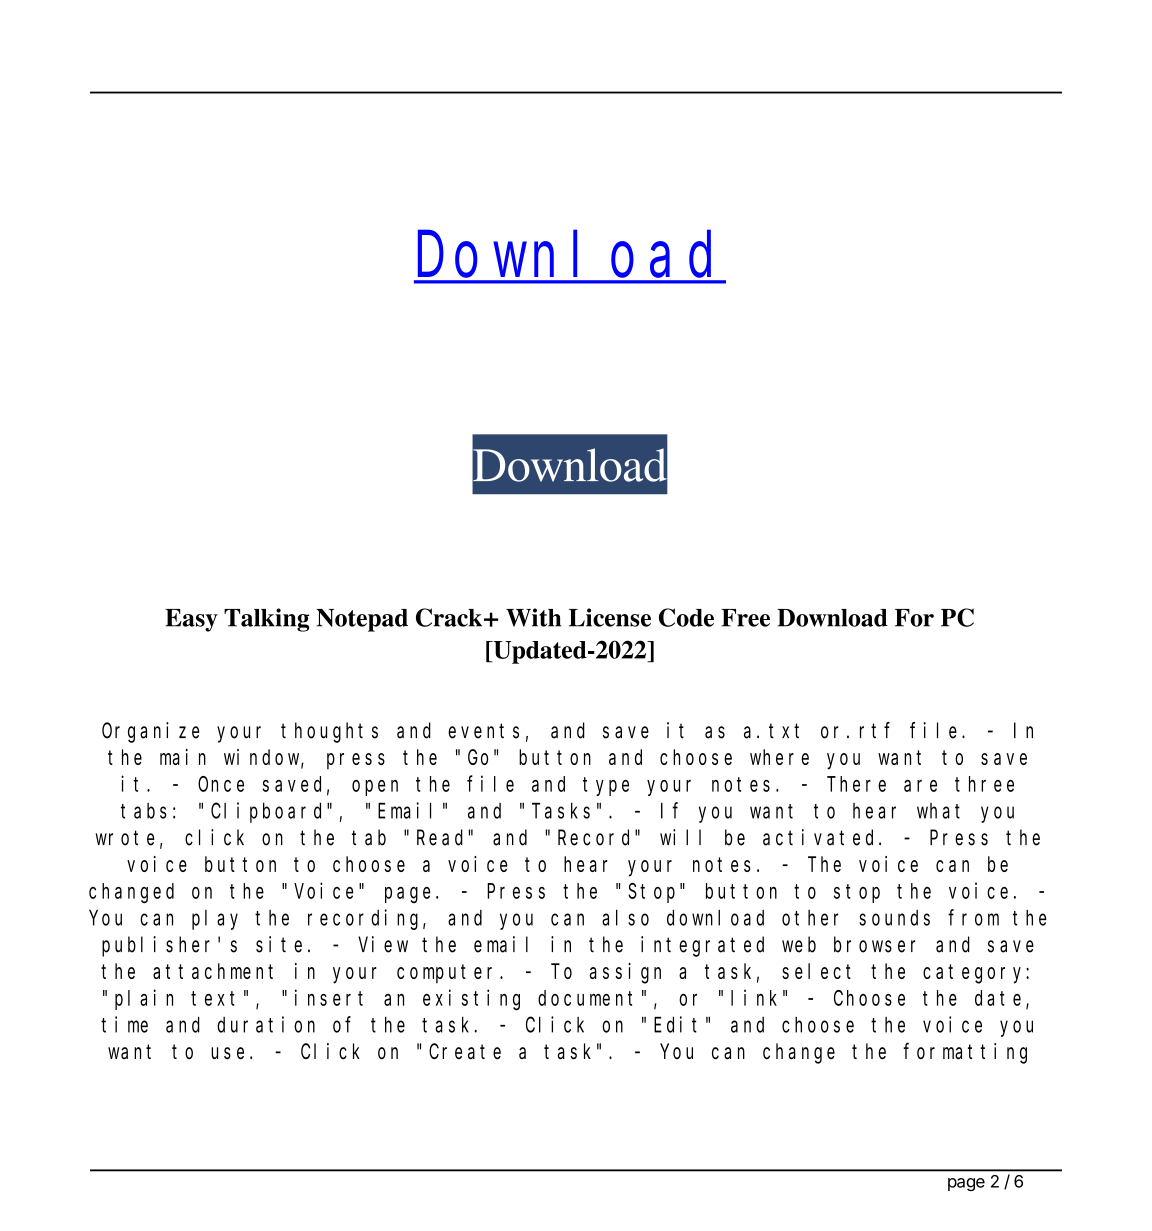 Image resolution: width=1152 pixels, height=1231 pixels. I want to click on Easy, so click(191, 620).
